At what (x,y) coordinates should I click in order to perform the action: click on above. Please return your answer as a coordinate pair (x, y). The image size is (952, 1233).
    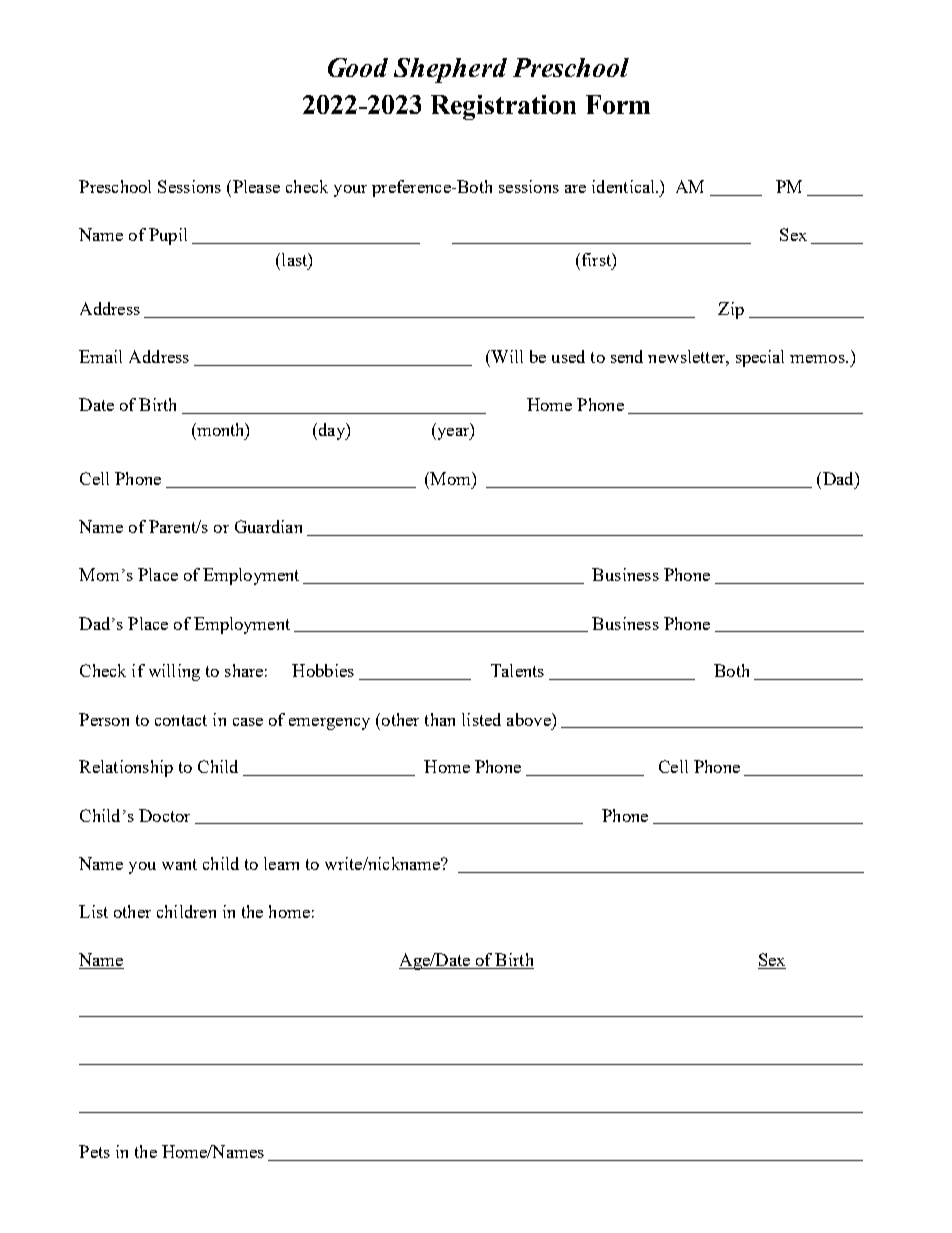
    Looking at the image, I should click on (530, 719).
